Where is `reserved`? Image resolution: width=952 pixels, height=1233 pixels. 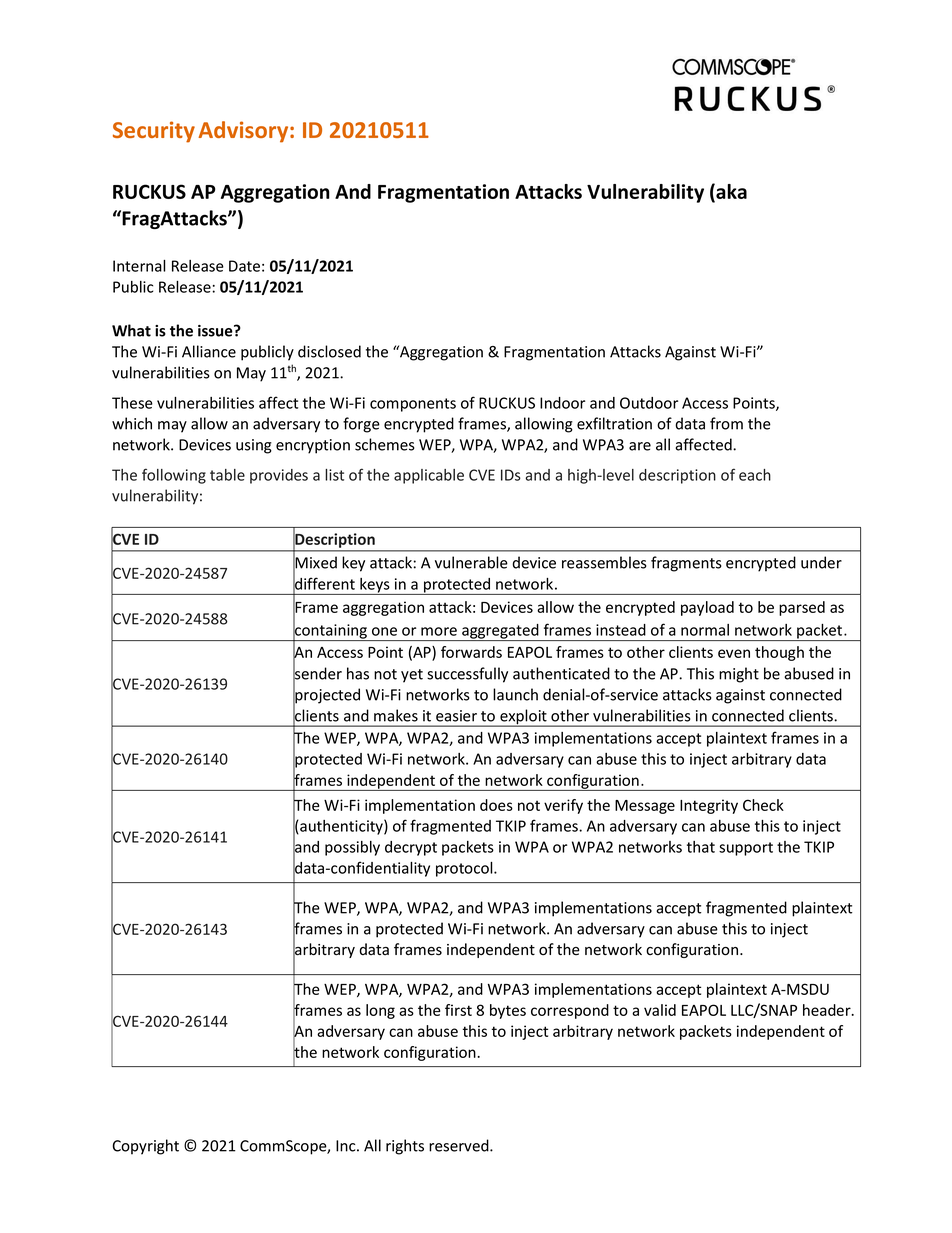 reserved is located at coordinates (460, 1145).
